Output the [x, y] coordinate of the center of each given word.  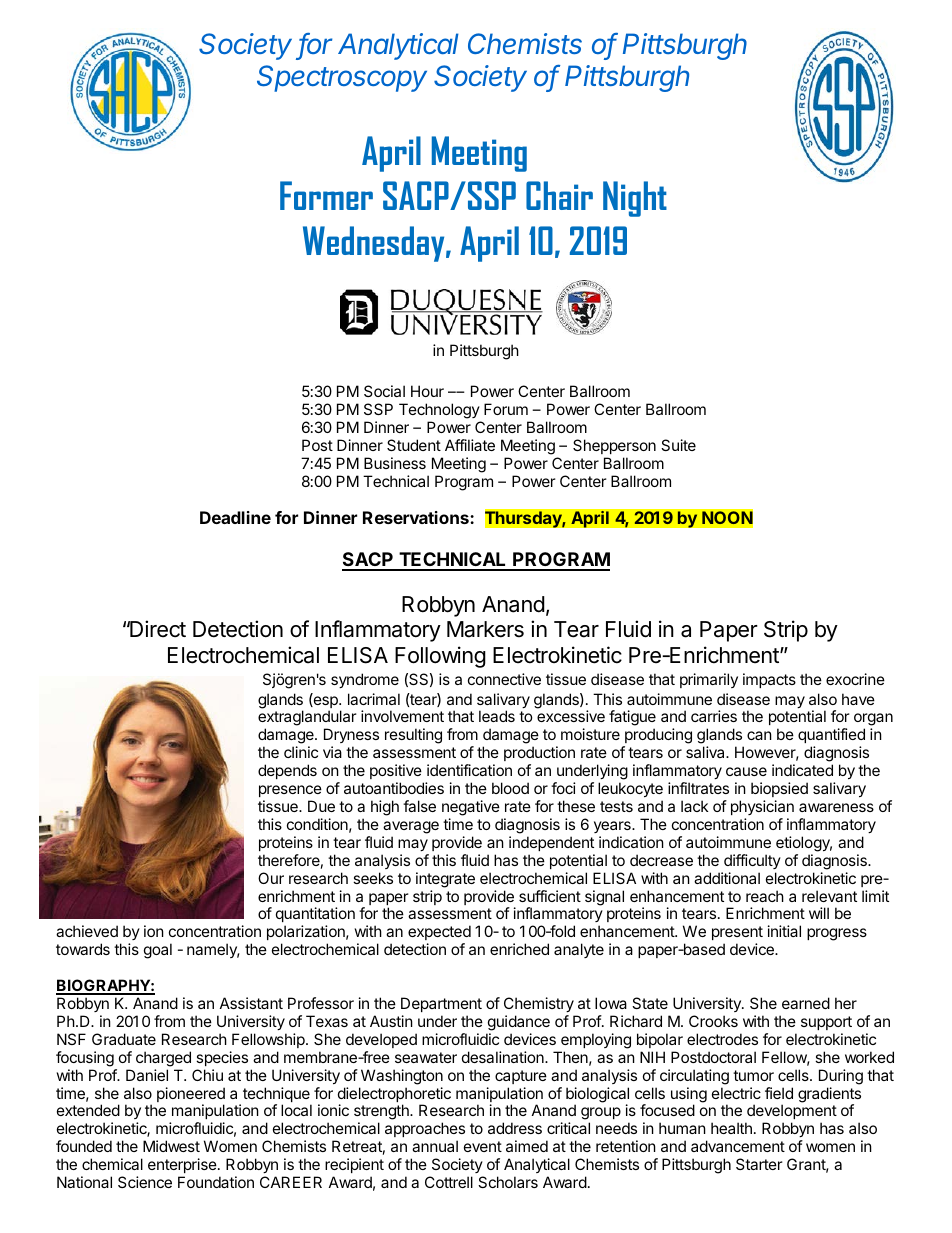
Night [635, 199]
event [483, 1146]
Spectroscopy [342, 78]
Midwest [171, 1146]
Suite [678, 445]
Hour [427, 391]
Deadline [235, 517]
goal [158, 951]
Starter [759, 1164]
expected [439, 934]
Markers [485, 629]
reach [765, 896]
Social [384, 391]
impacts [769, 680]
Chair [559, 195]
